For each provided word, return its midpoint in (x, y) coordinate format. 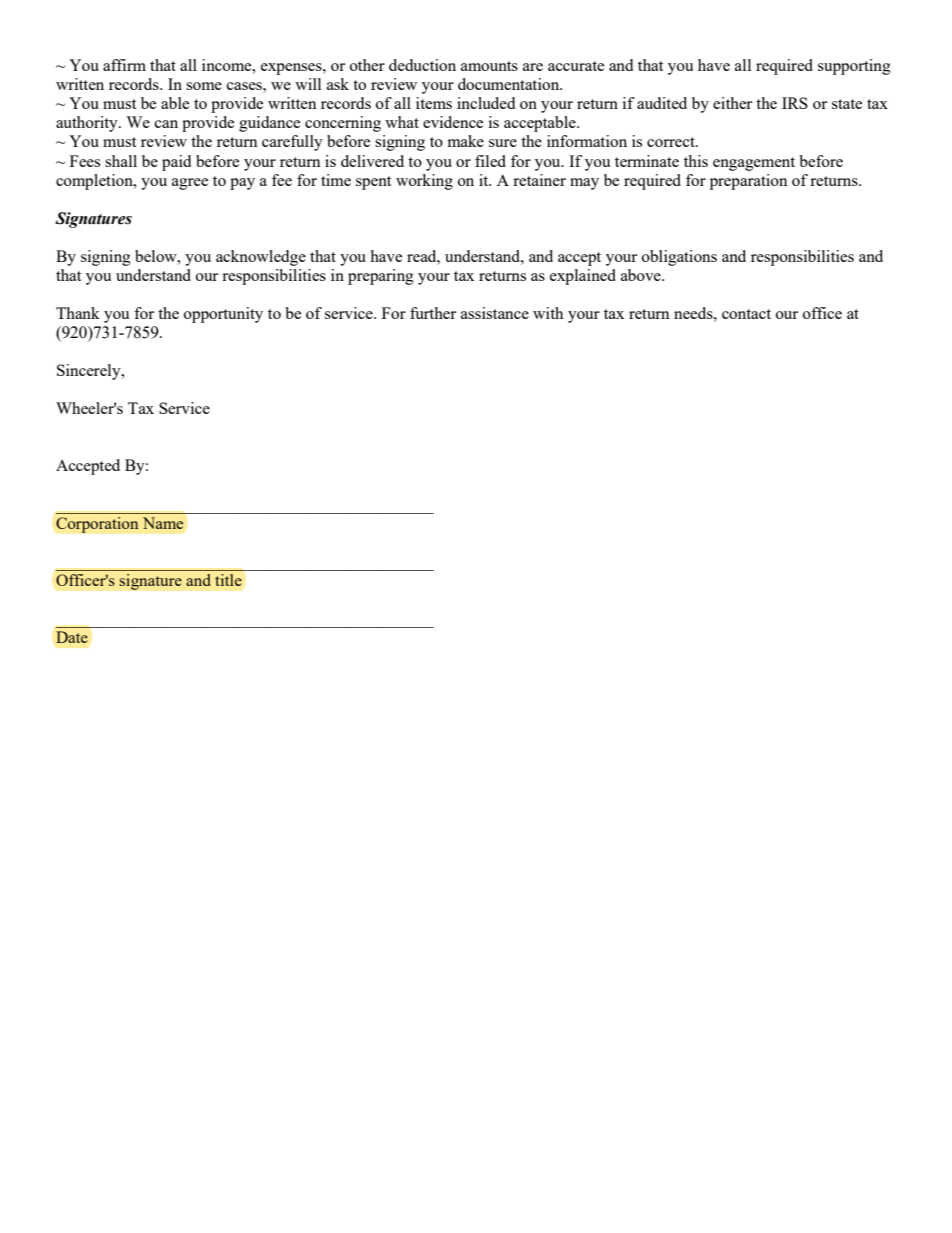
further (433, 313)
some (204, 86)
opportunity (223, 315)
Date (72, 637)
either (732, 103)
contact (746, 314)
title (228, 580)
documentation (510, 84)
